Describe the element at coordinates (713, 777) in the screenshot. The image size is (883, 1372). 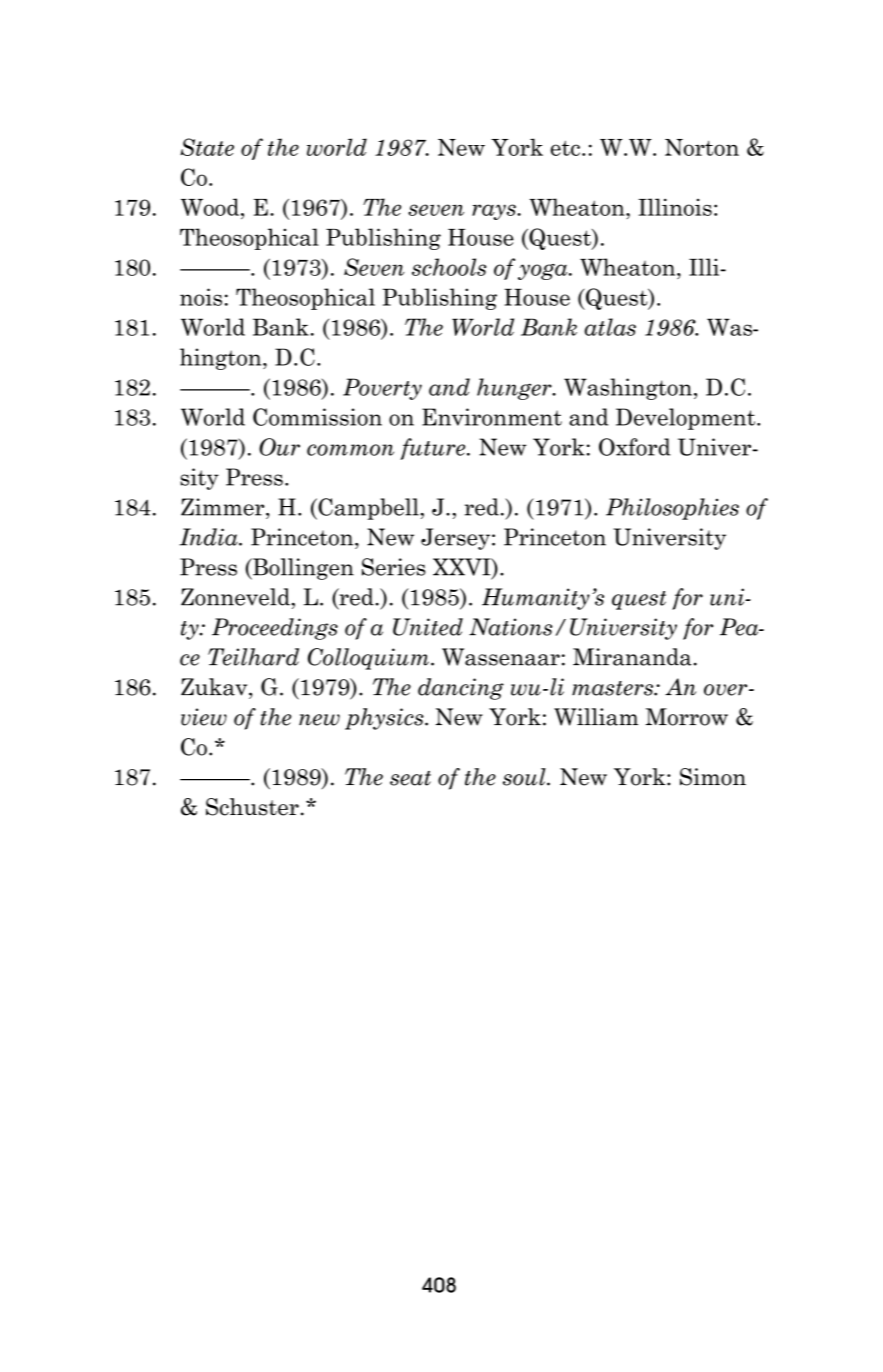
I see `Simon` at that location.
